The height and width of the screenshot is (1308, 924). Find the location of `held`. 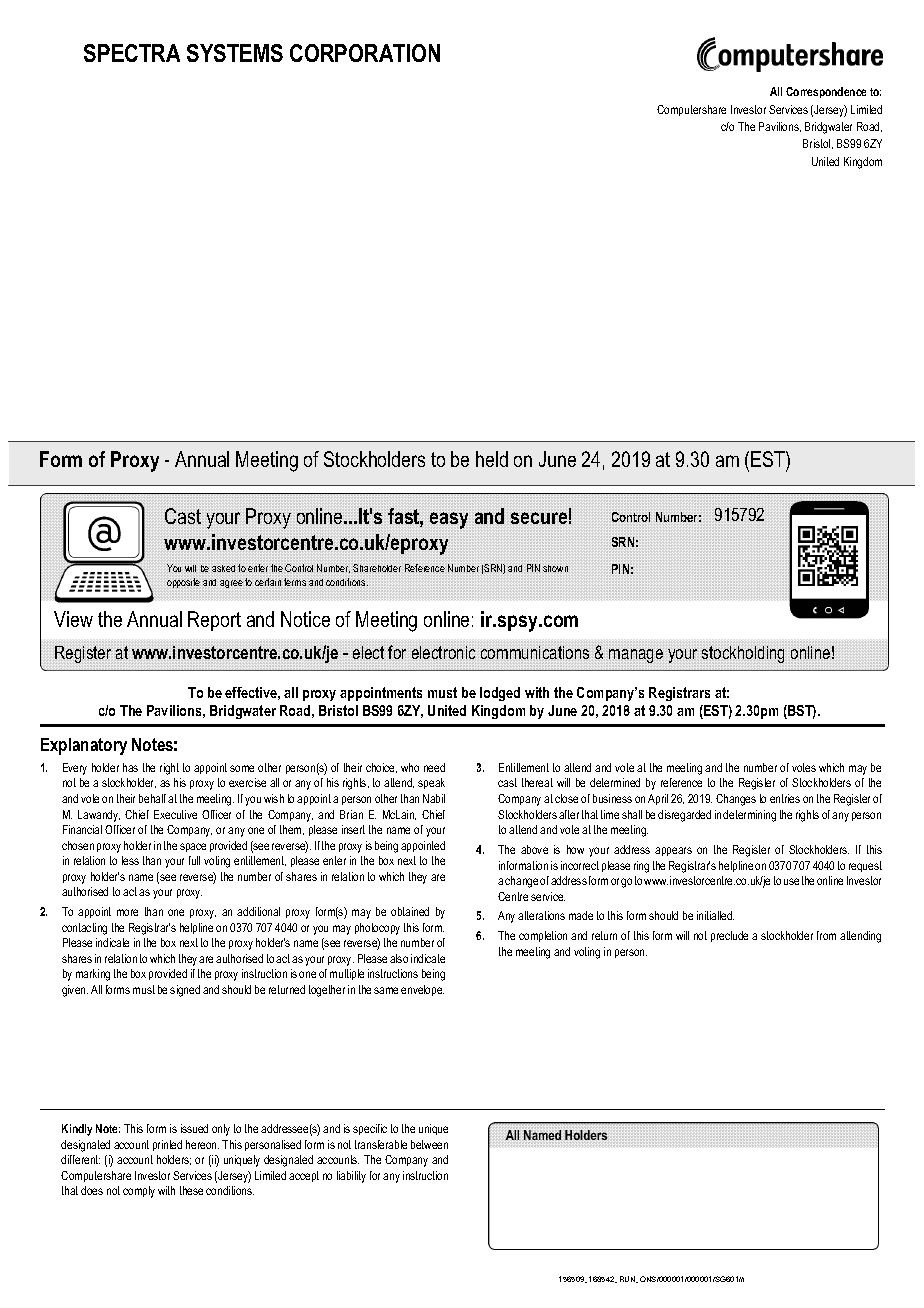

held is located at coordinates (492, 459).
